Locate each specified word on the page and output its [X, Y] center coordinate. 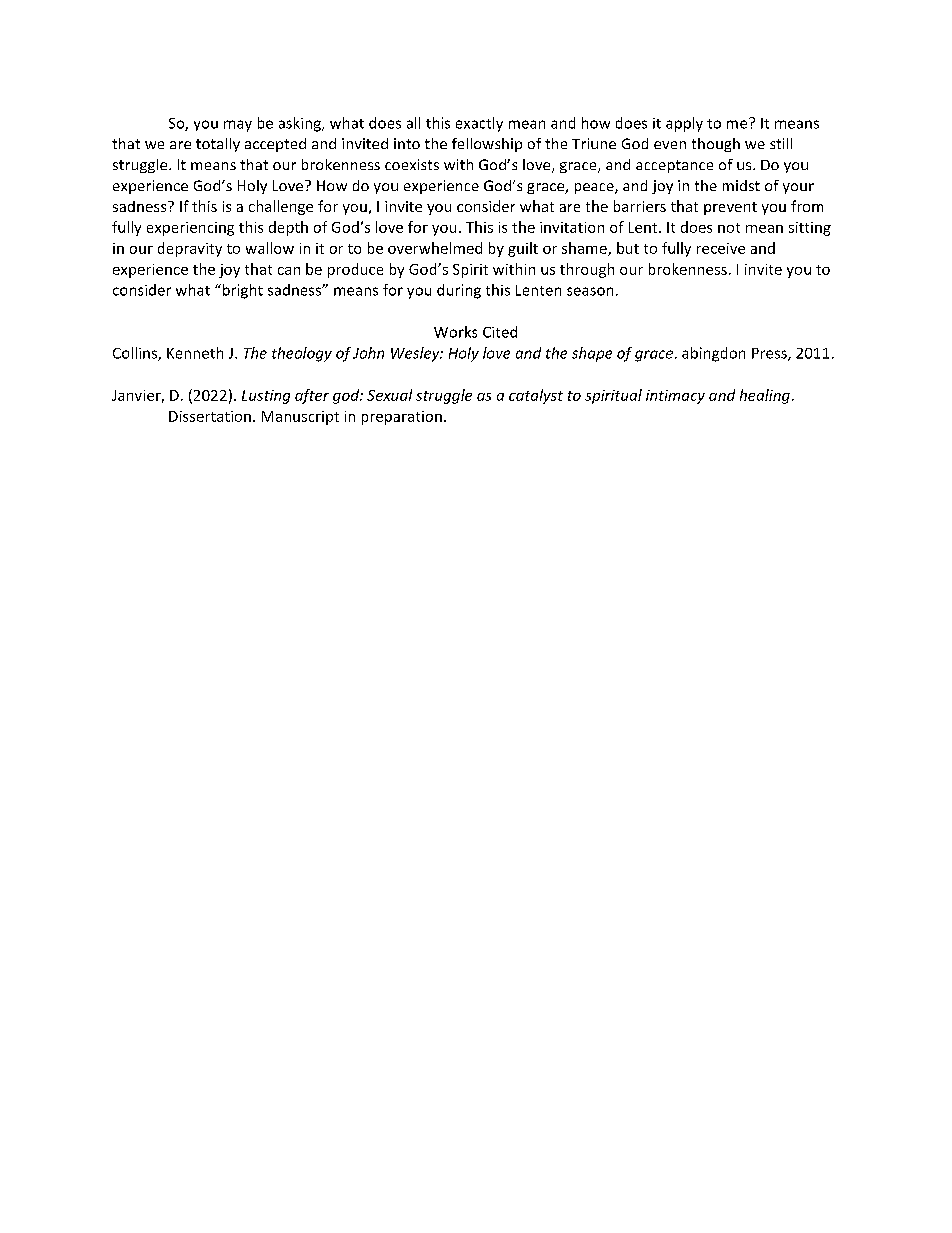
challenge [281, 207]
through [587, 270]
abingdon [713, 354]
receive [721, 248]
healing [765, 396]
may [238, 126]
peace [595, 188]
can [289, 271]
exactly [479, 124]
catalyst [536, 396]
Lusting [266, 397]
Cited [500, 332]
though [716, 145]
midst [741, 185]
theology [302, 354]
